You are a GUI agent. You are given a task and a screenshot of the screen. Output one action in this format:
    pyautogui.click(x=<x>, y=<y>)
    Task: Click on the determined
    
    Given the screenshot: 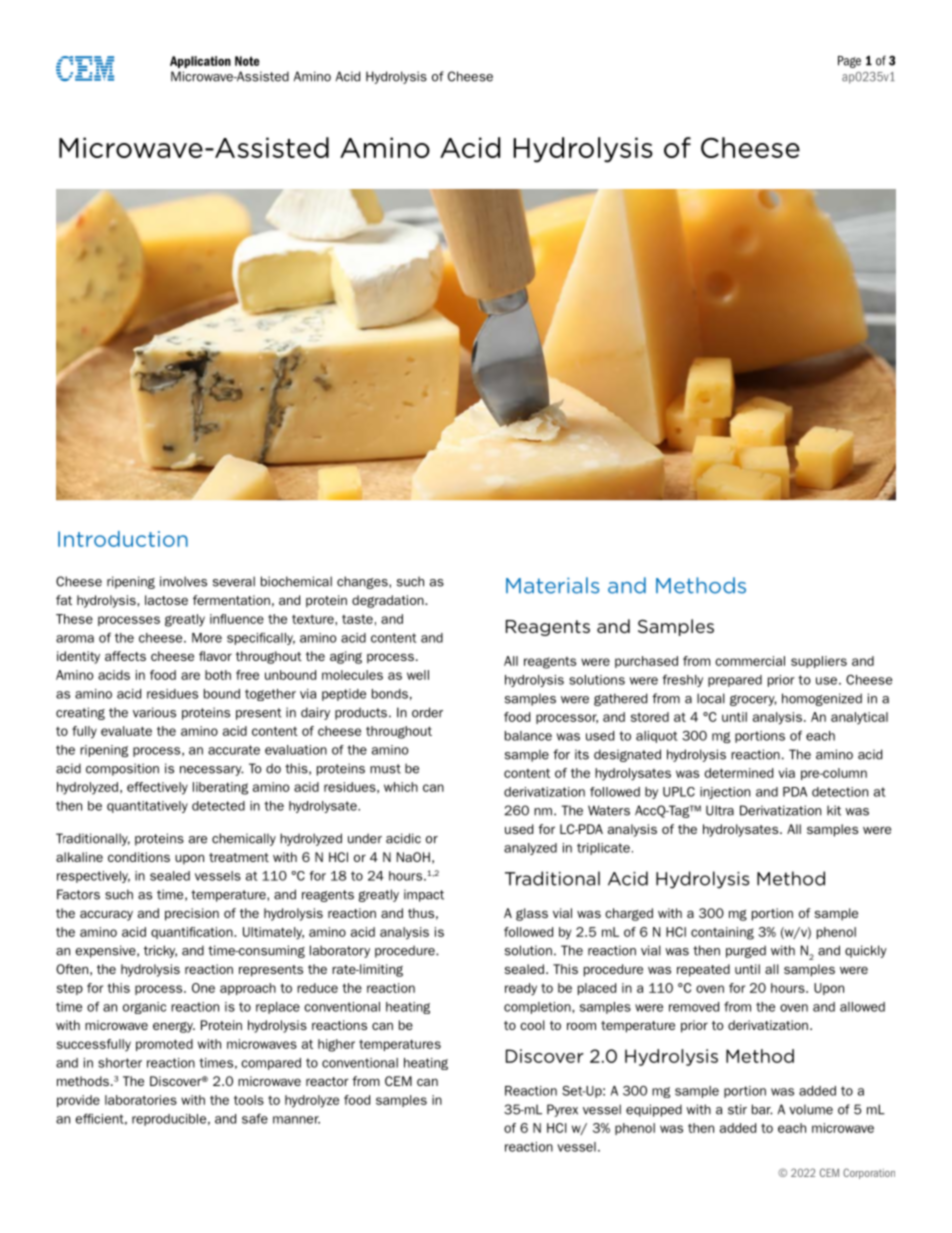 What is the action you would take?
    pyautogui.click(x=739, y=773)
